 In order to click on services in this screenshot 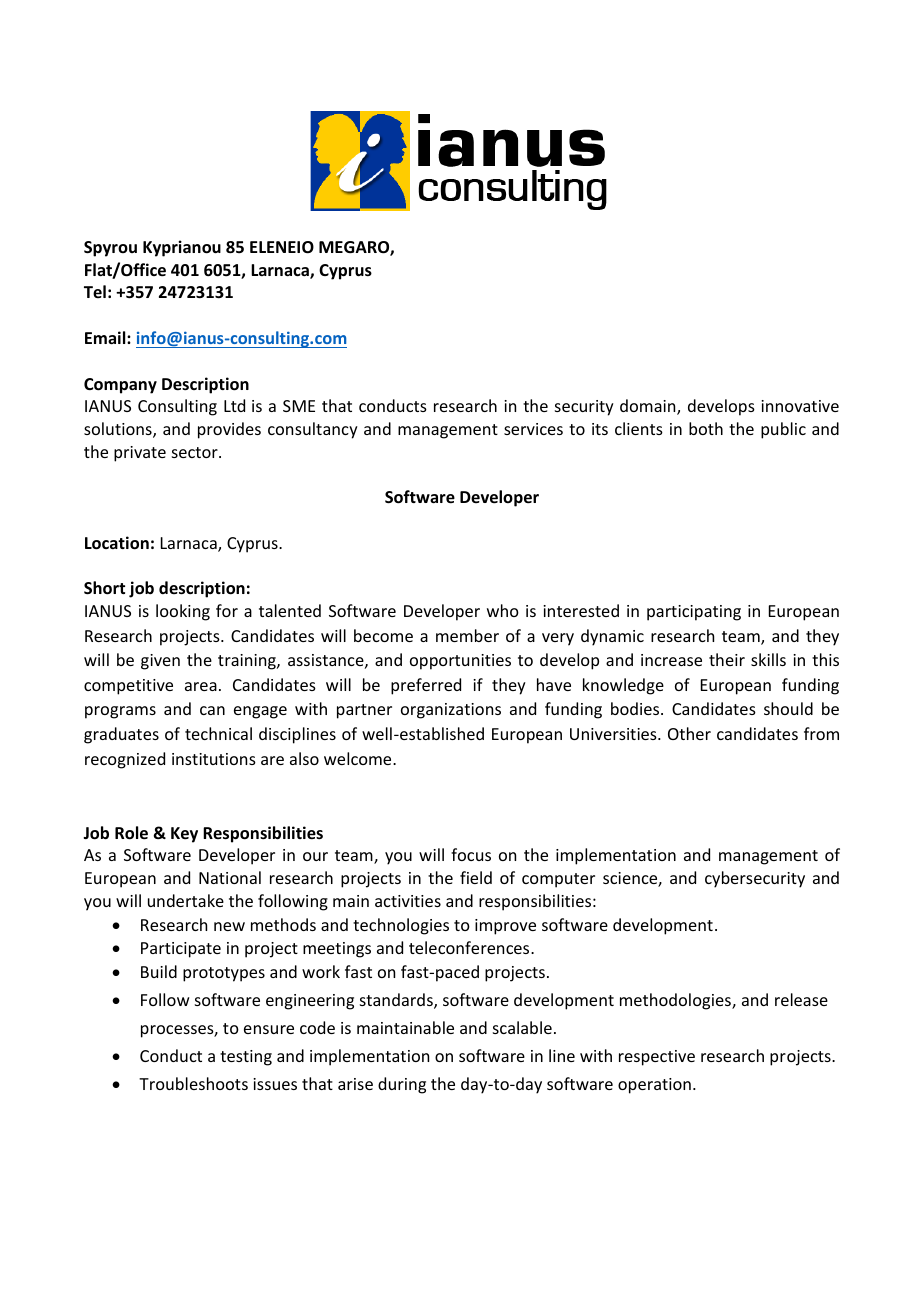, I will do `click(533, 429)`.
